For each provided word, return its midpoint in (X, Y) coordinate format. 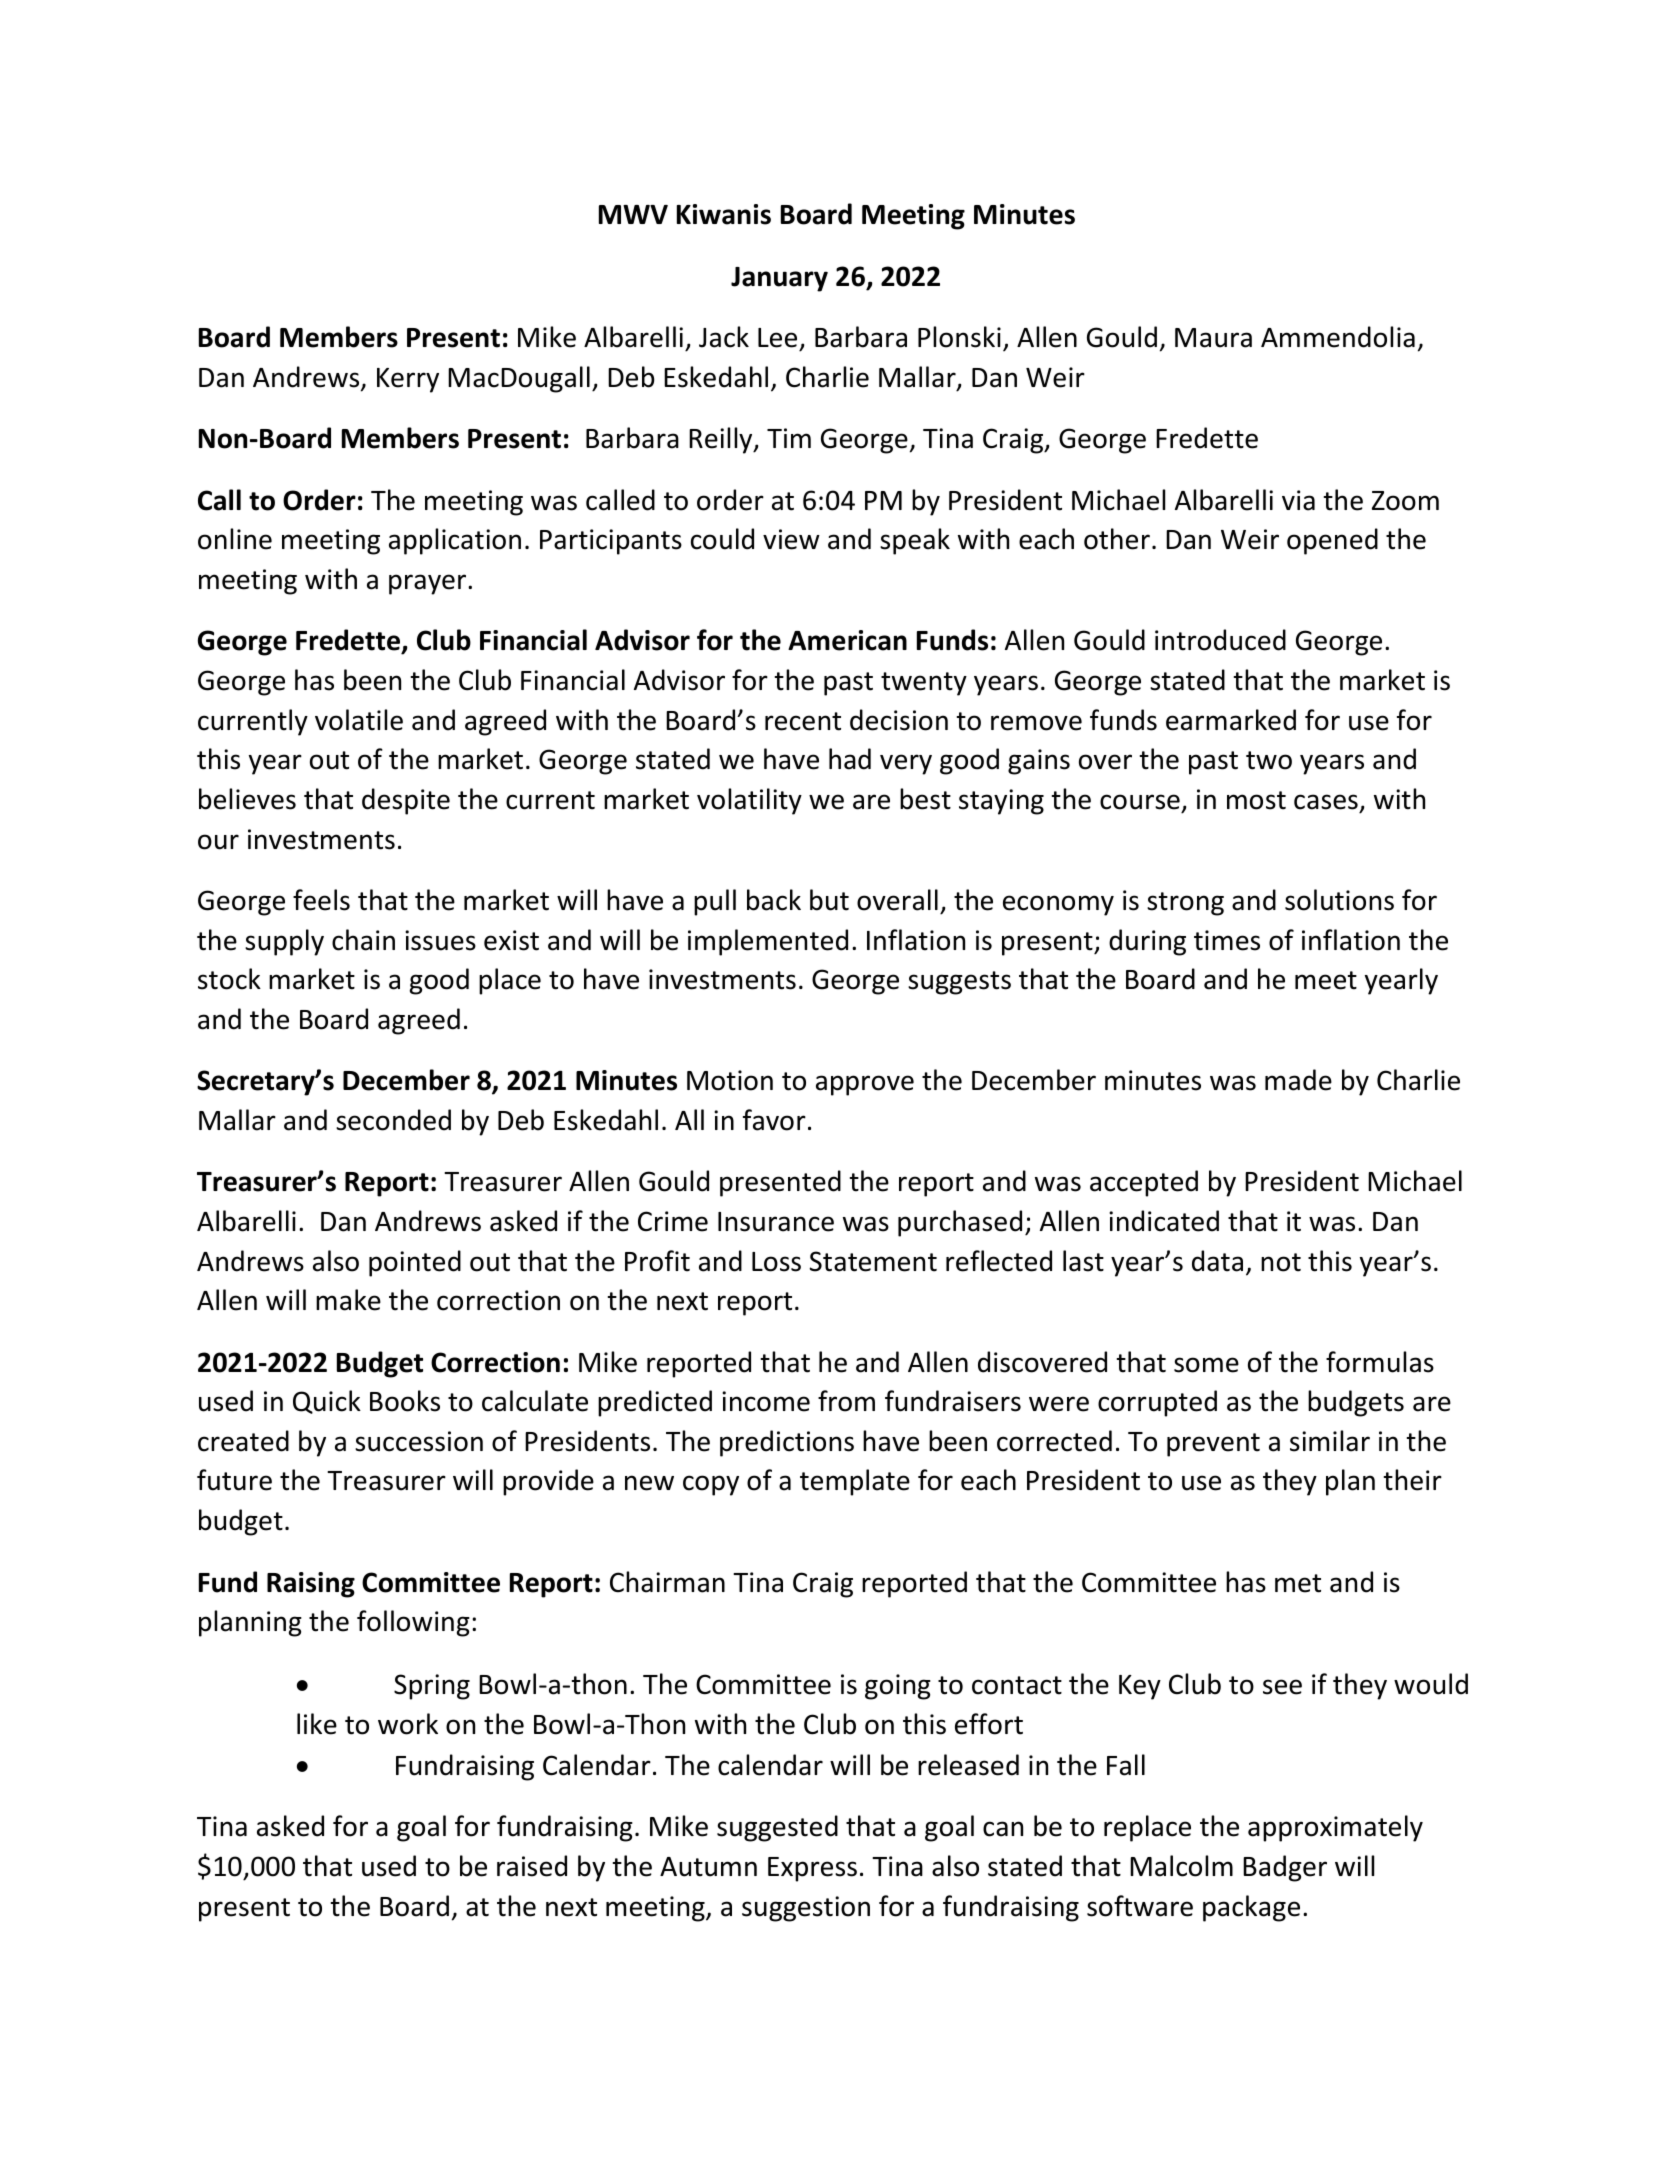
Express (812, 1869)
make (348, 1300)
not (1281, 1262)
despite (406, 801)
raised (532, 1866)
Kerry (408, 380)
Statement (873, 1261)
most (1256, 800)
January (779, 279)
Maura (1213, 338)
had (850, 759)
